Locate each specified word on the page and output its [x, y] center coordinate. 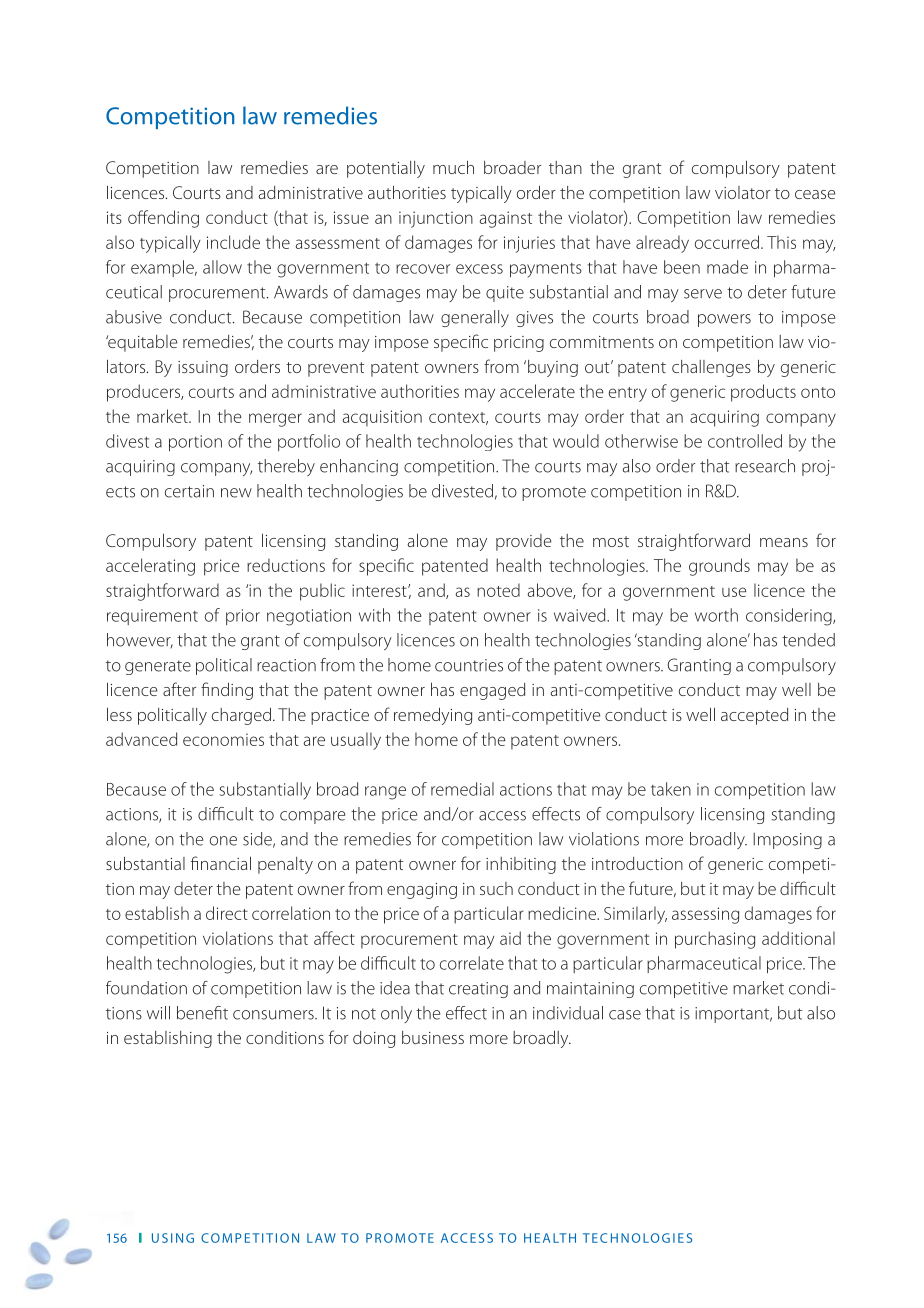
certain [189, 491]
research [765, 466]
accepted [754, 716]
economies [223, 739]
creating [478, 990]
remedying [433, 716]
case [625, 1015]
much [453, 167]
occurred [727, 242]
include [233, 242]
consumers [274, 1015]
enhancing [359, 467]
